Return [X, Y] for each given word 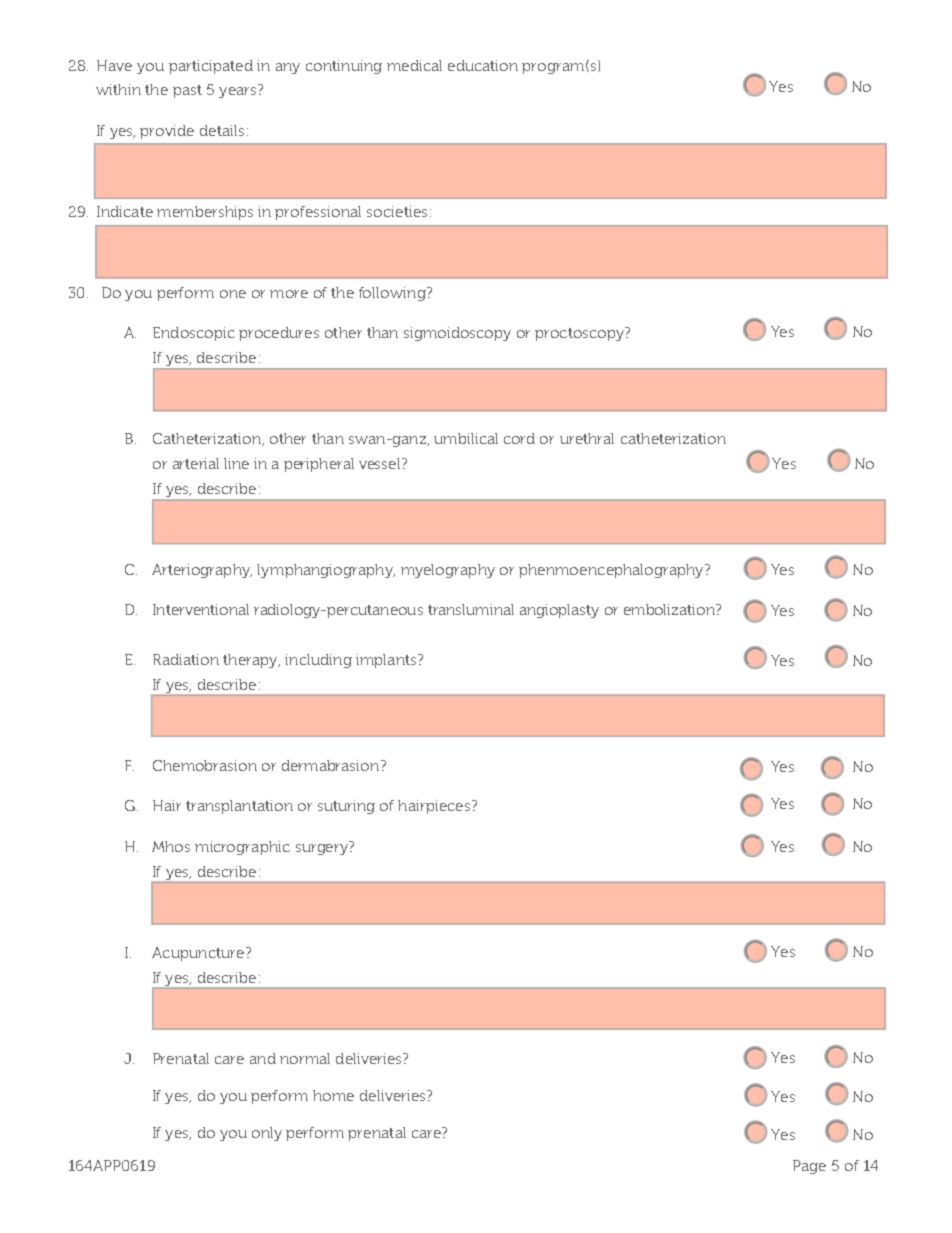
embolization [670, 609]
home [333, 1095]
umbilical [466, 438]
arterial [196, 463]
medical [414, 65]
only [267, 1134]
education [483, 65]
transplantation [239, 807]
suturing [346, 807]
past [187, 91]
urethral [587, 438]
